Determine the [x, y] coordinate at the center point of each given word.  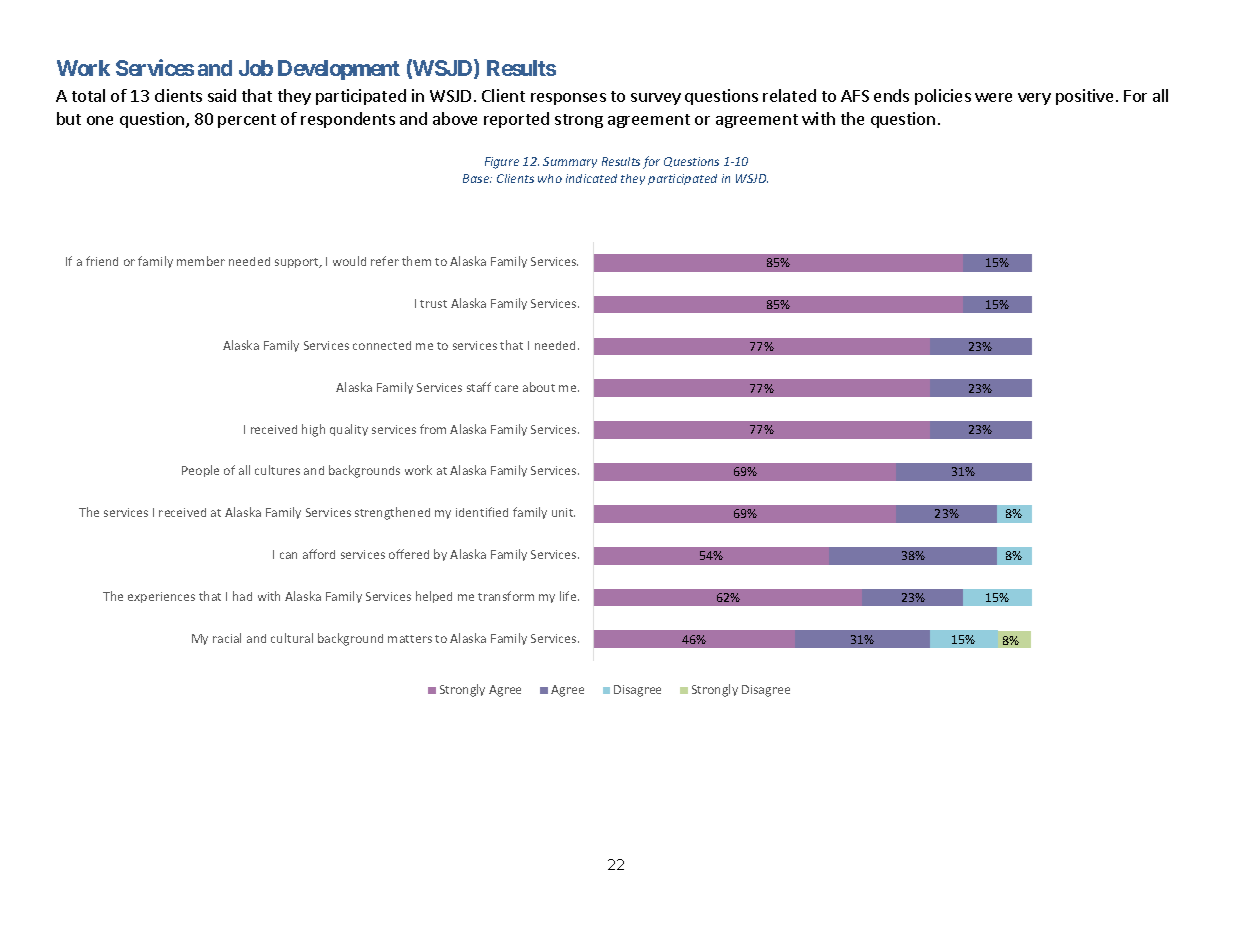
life [569, 596]
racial [227, 638]
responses [568, 99]
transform [506, 596]
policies [943, 97]
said [222, 95]
